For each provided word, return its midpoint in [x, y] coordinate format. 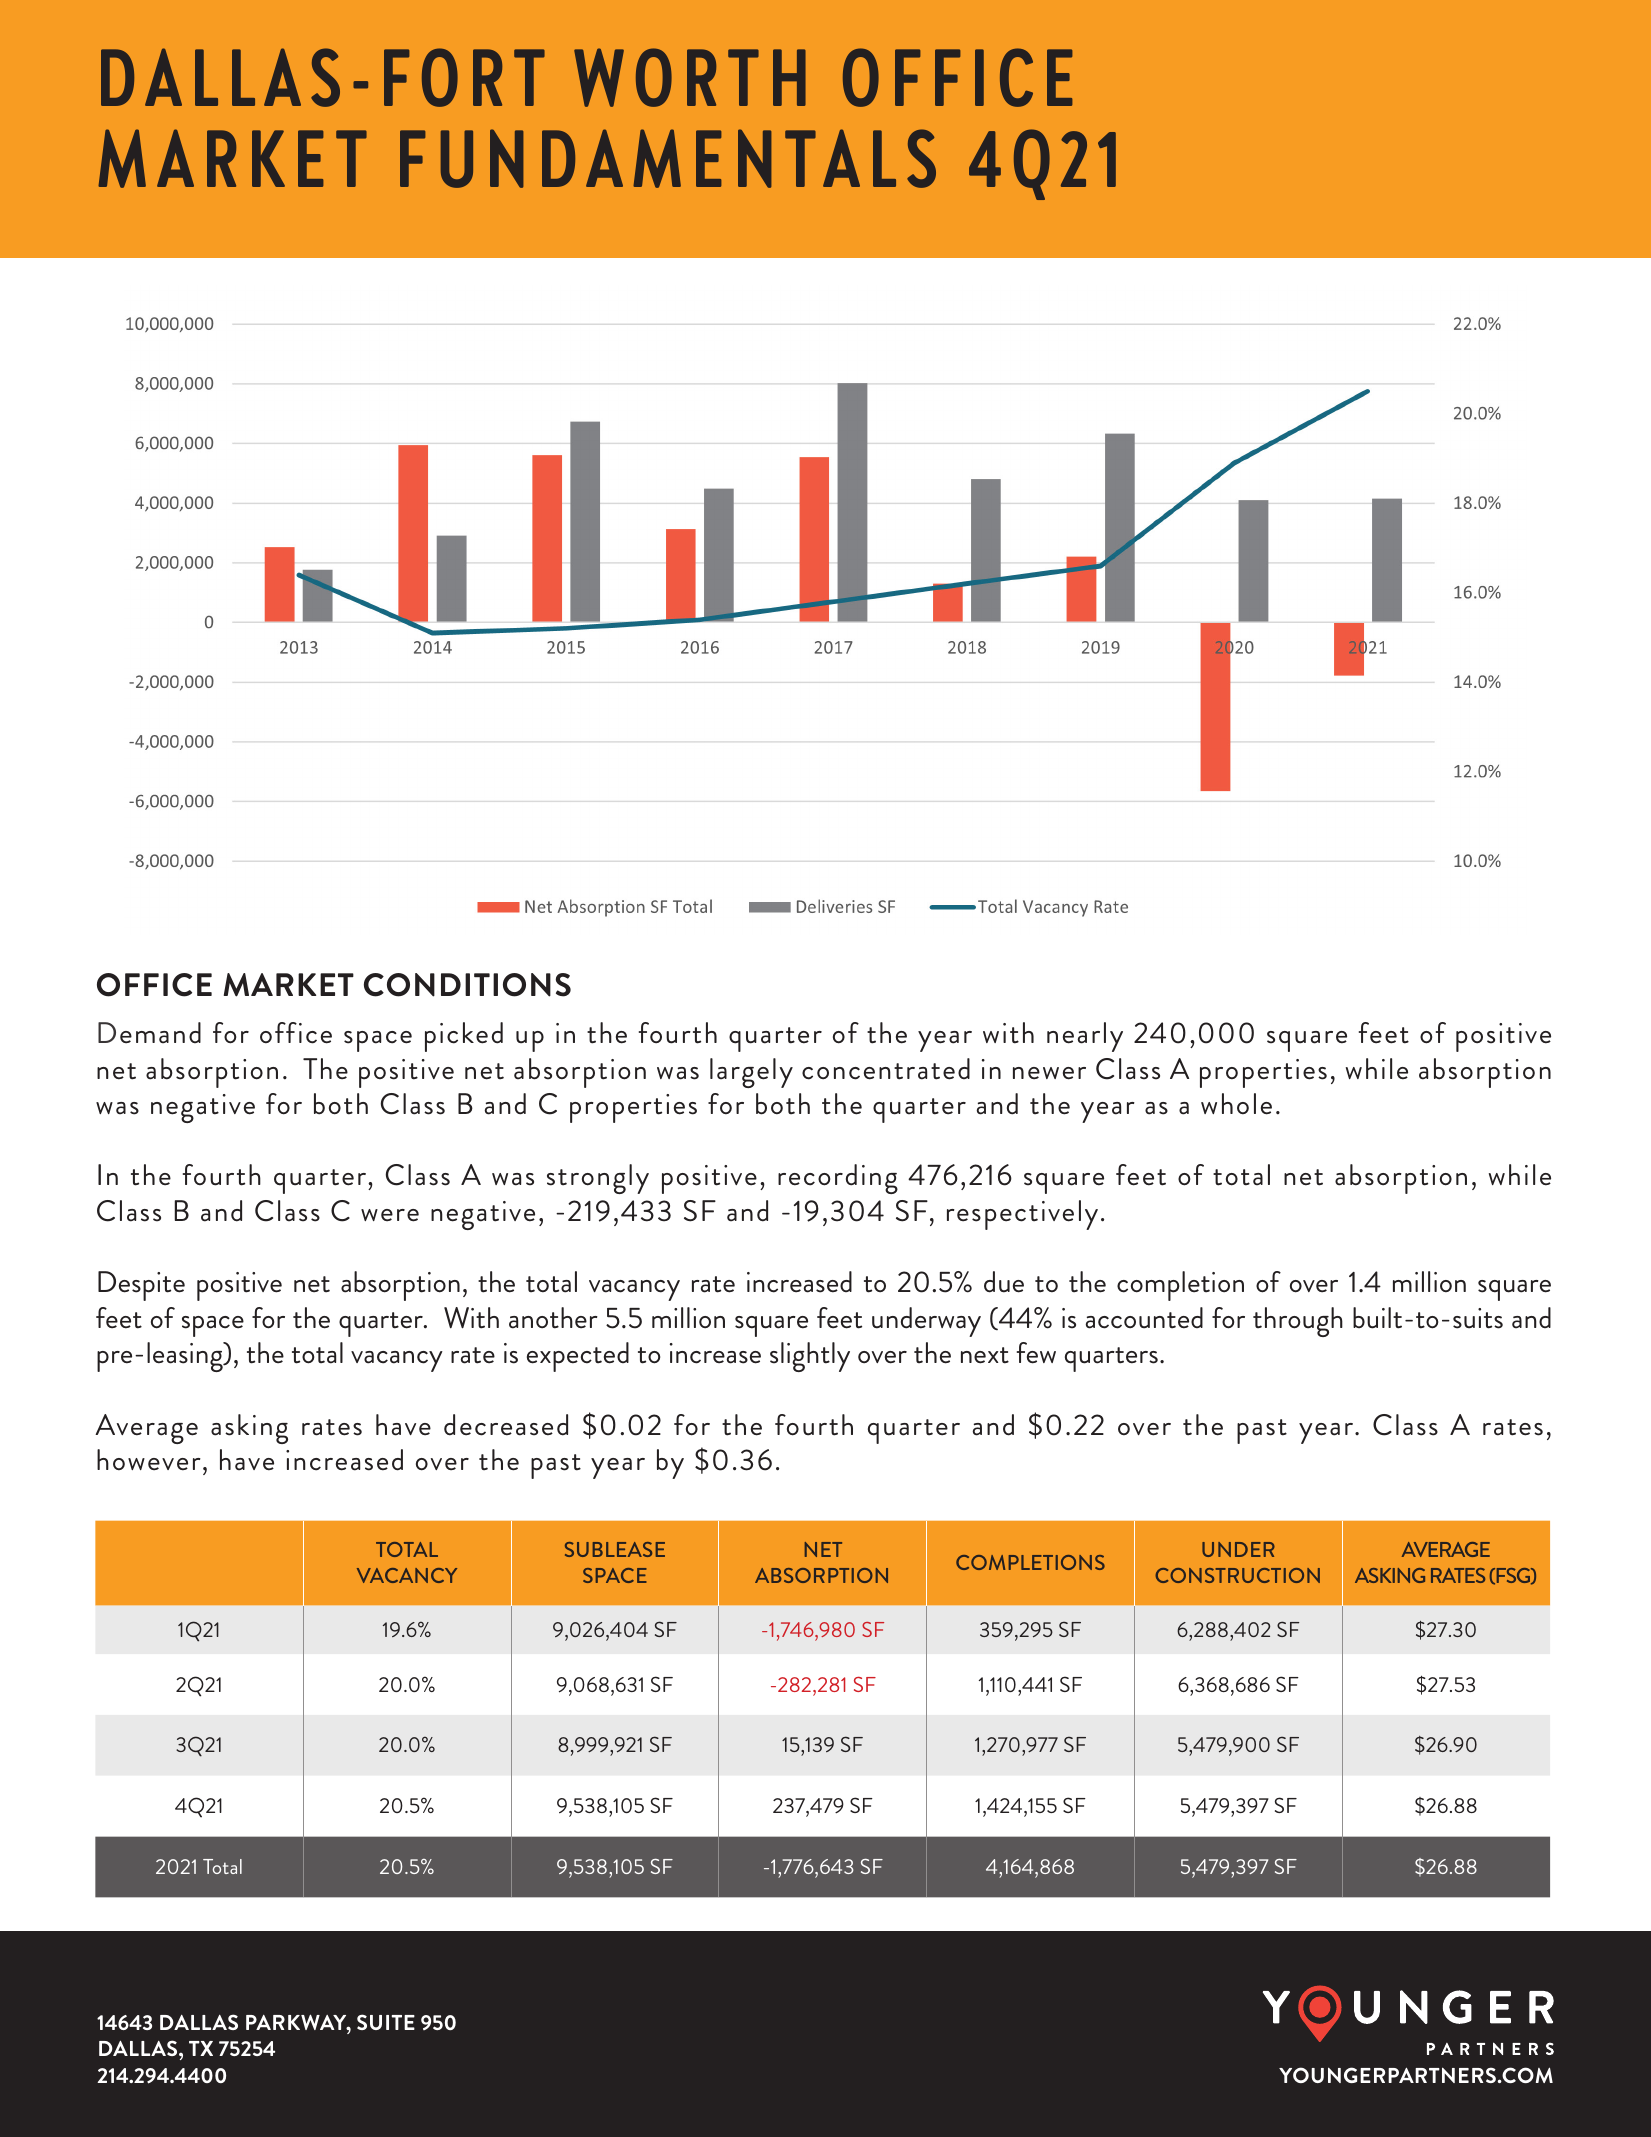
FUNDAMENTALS [668, 158]
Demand [149, 1033]
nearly [1085, 1037]
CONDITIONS [467, 985]
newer [1049, 1073]
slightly [810, 1357]
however [149, 1460]
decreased [506, 1425]
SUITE [386, 2022]
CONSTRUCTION [1237, 1575]
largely [751, 1073]
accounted [1144, 1318]
